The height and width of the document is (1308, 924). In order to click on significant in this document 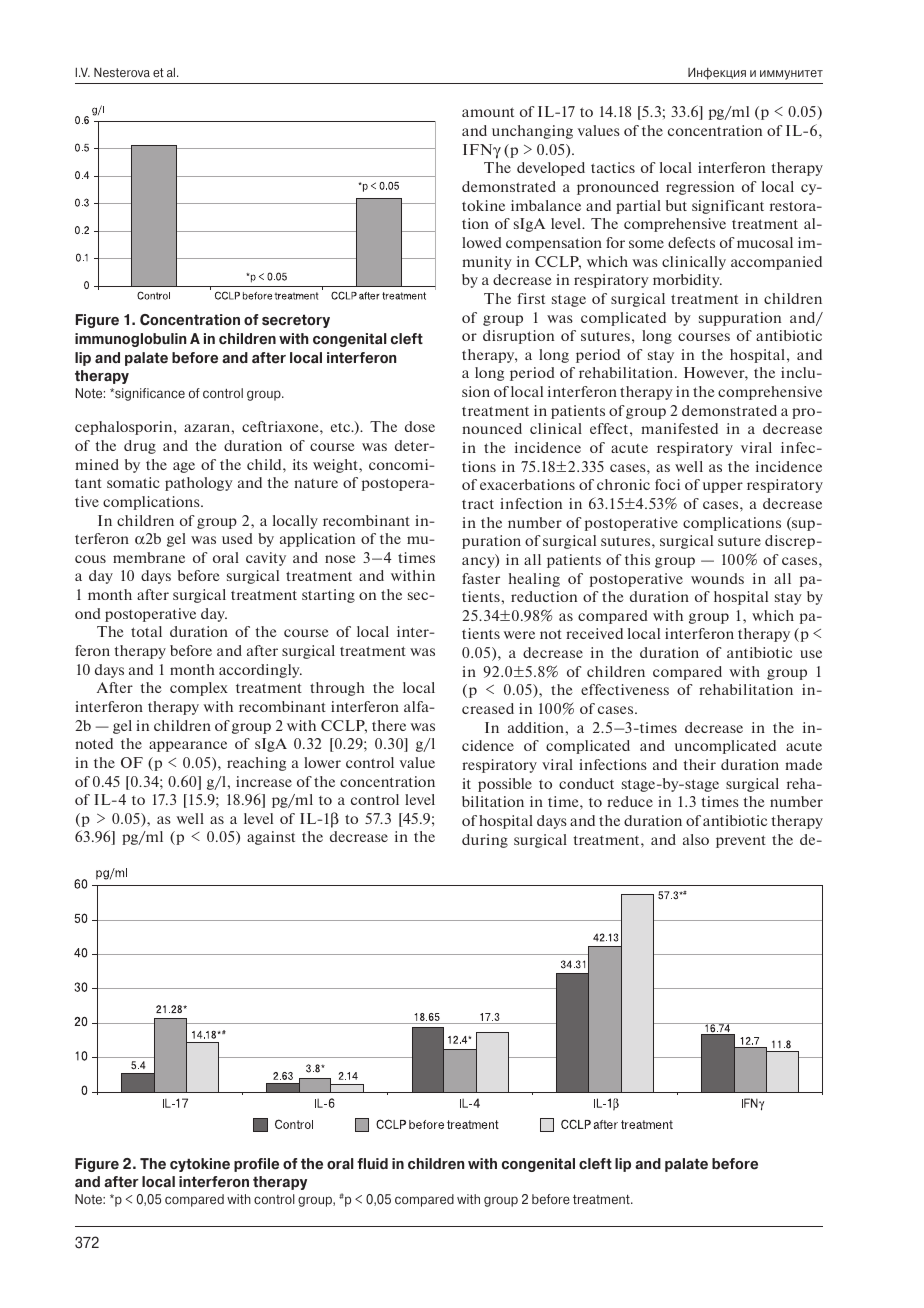, I will do `click(728, 207)`.
